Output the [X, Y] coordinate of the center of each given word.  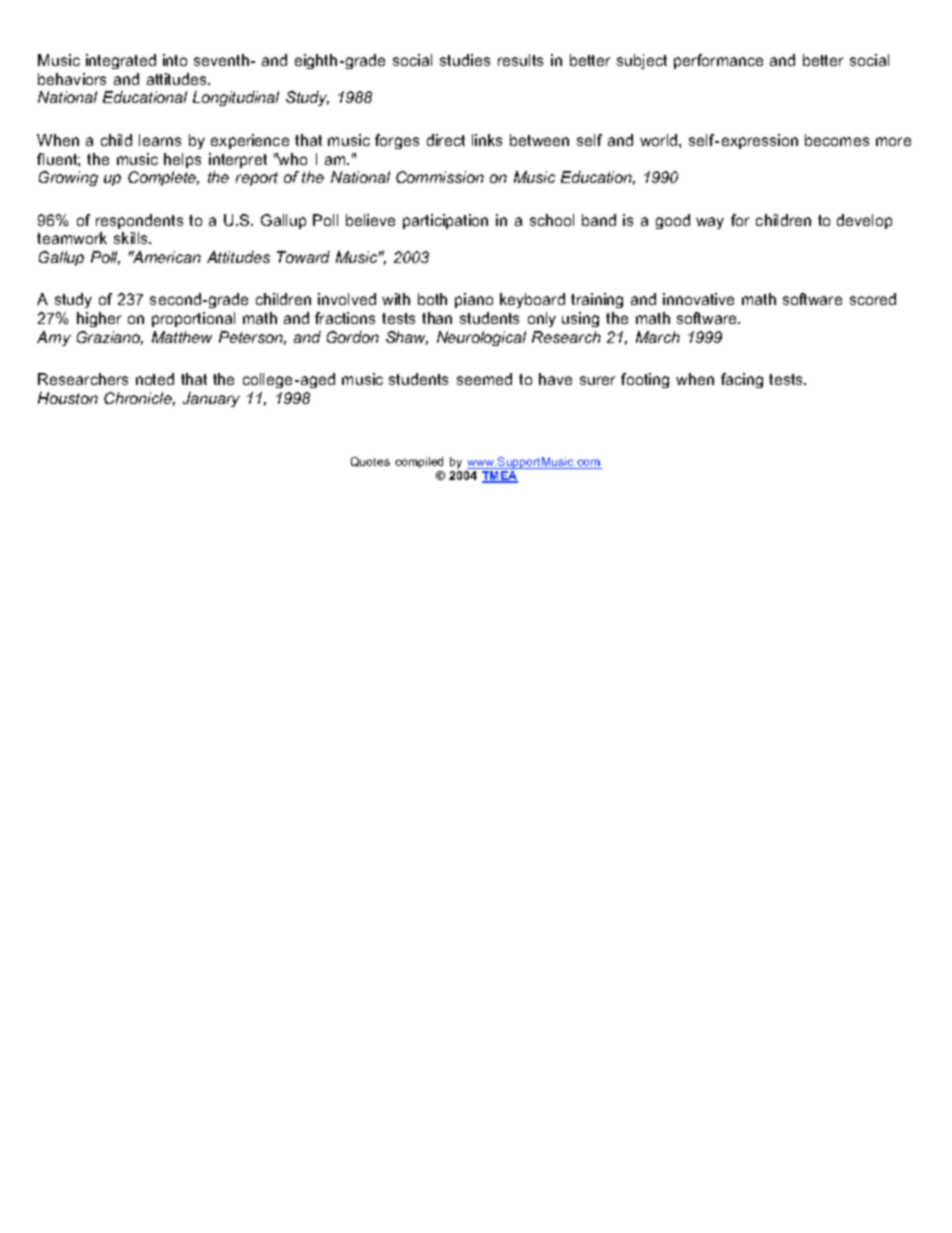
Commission [440, 177]
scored [873, 299]
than [437, 318]
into [175, 60]
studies [465, 60]
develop [864, 221]
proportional [193, 319]
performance [718, 61]
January [211, 399]
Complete [163, 178]
